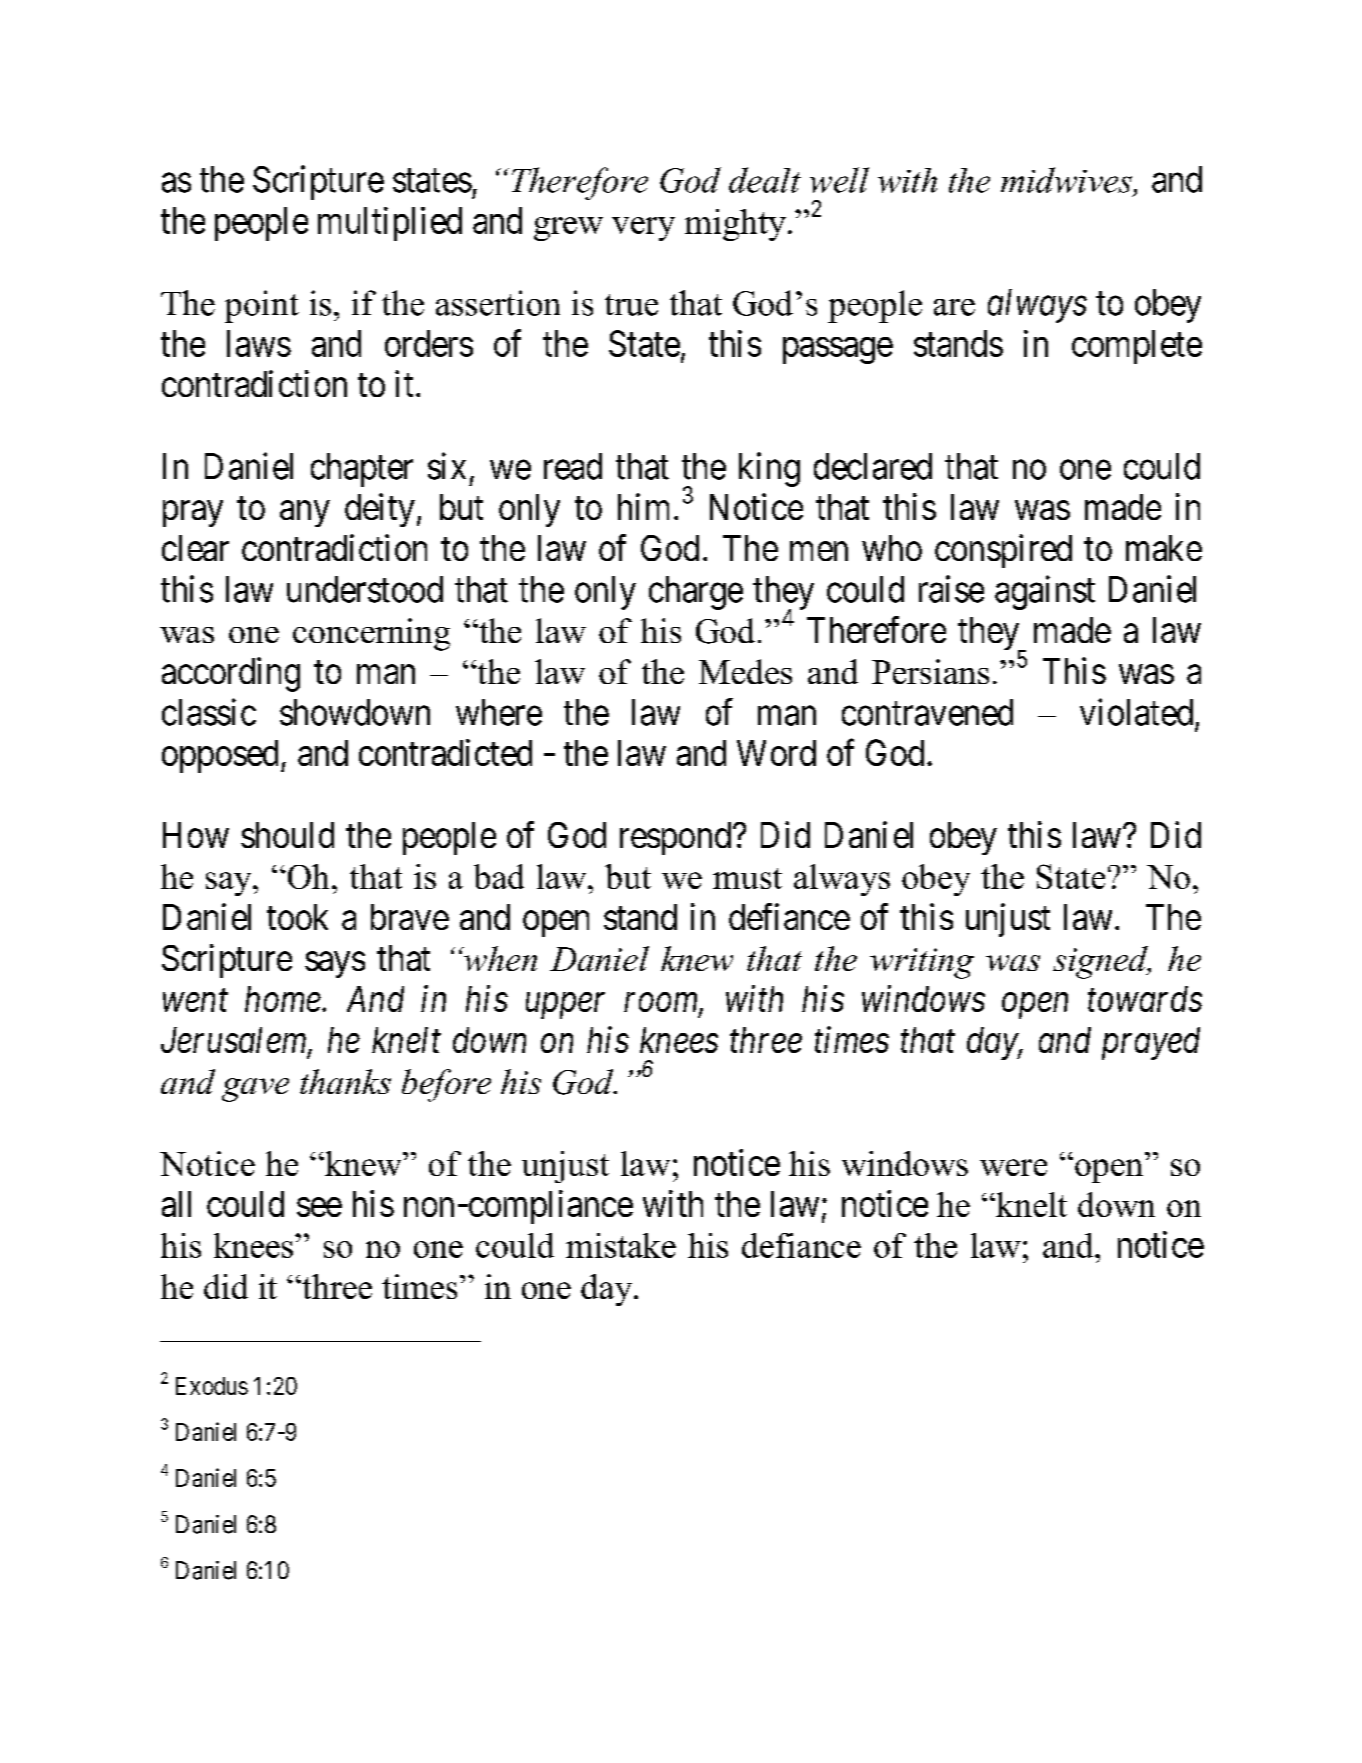 Image resolution: width=1362 pixels, height=1763 pixels. Describe the element at coordinates (677, 838) in the page. I see `respond` at that location.
